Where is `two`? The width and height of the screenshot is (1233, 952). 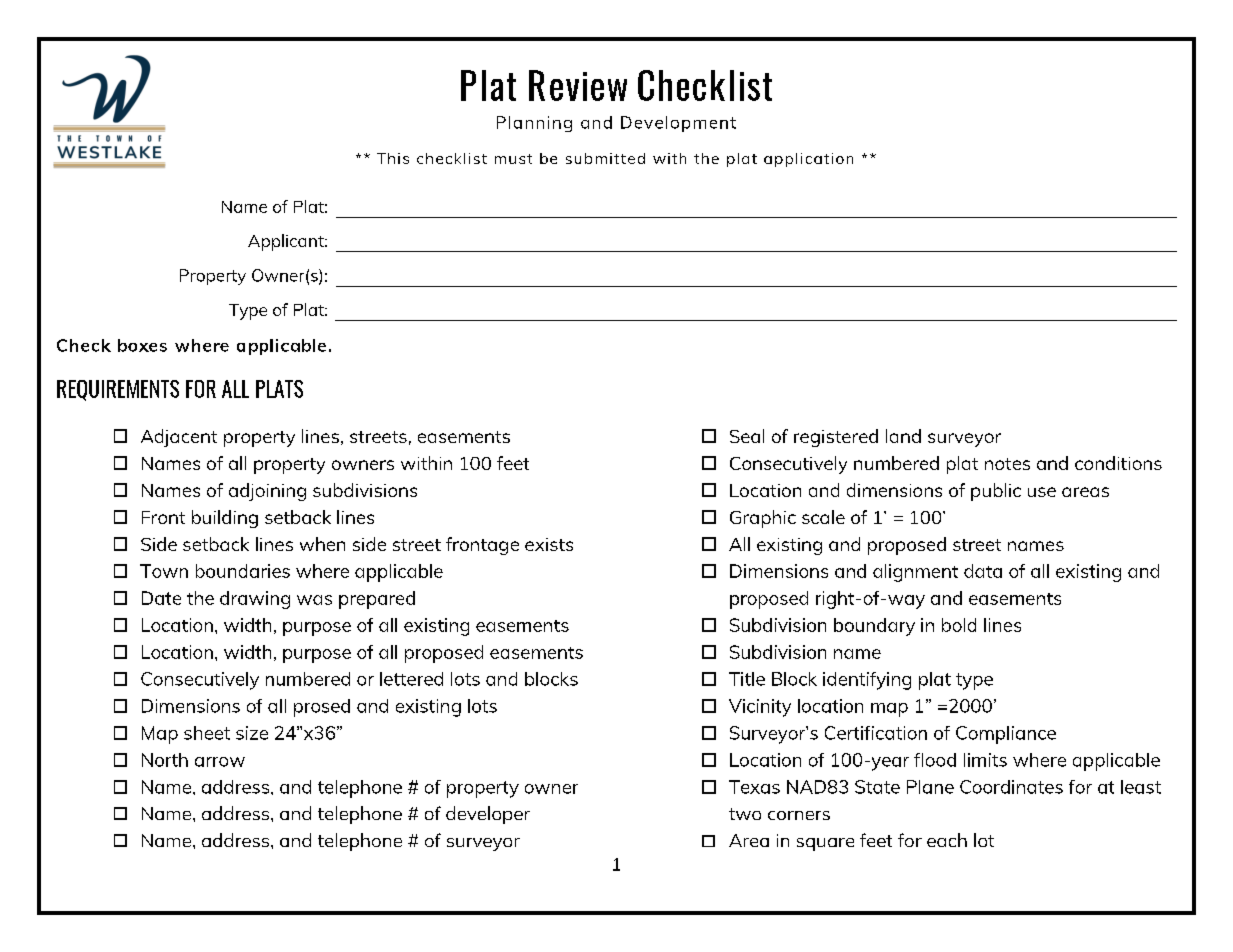
two is located at coordinates (745, 814).
